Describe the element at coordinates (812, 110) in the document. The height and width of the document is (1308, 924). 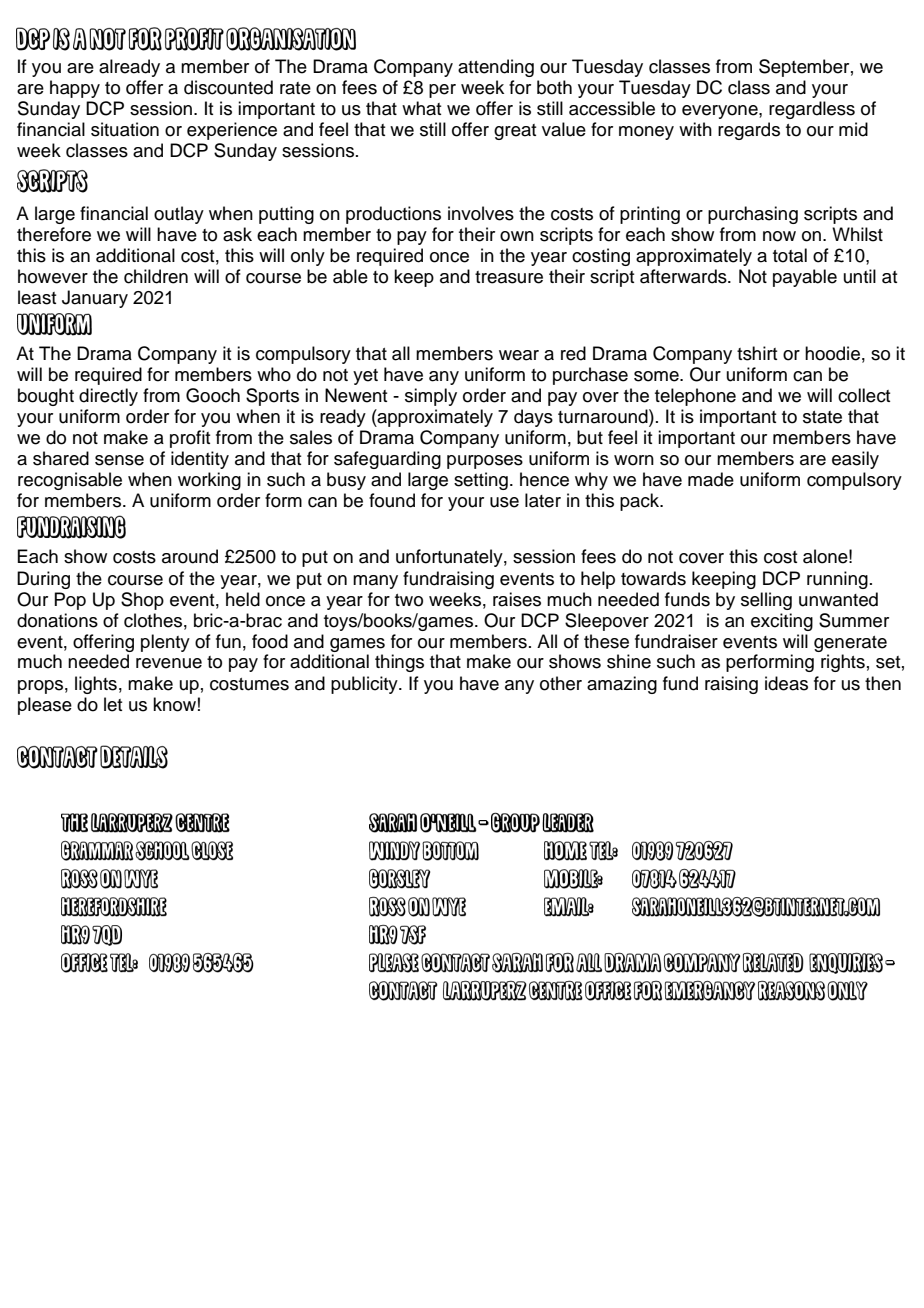
I see `regardless` at that location.
